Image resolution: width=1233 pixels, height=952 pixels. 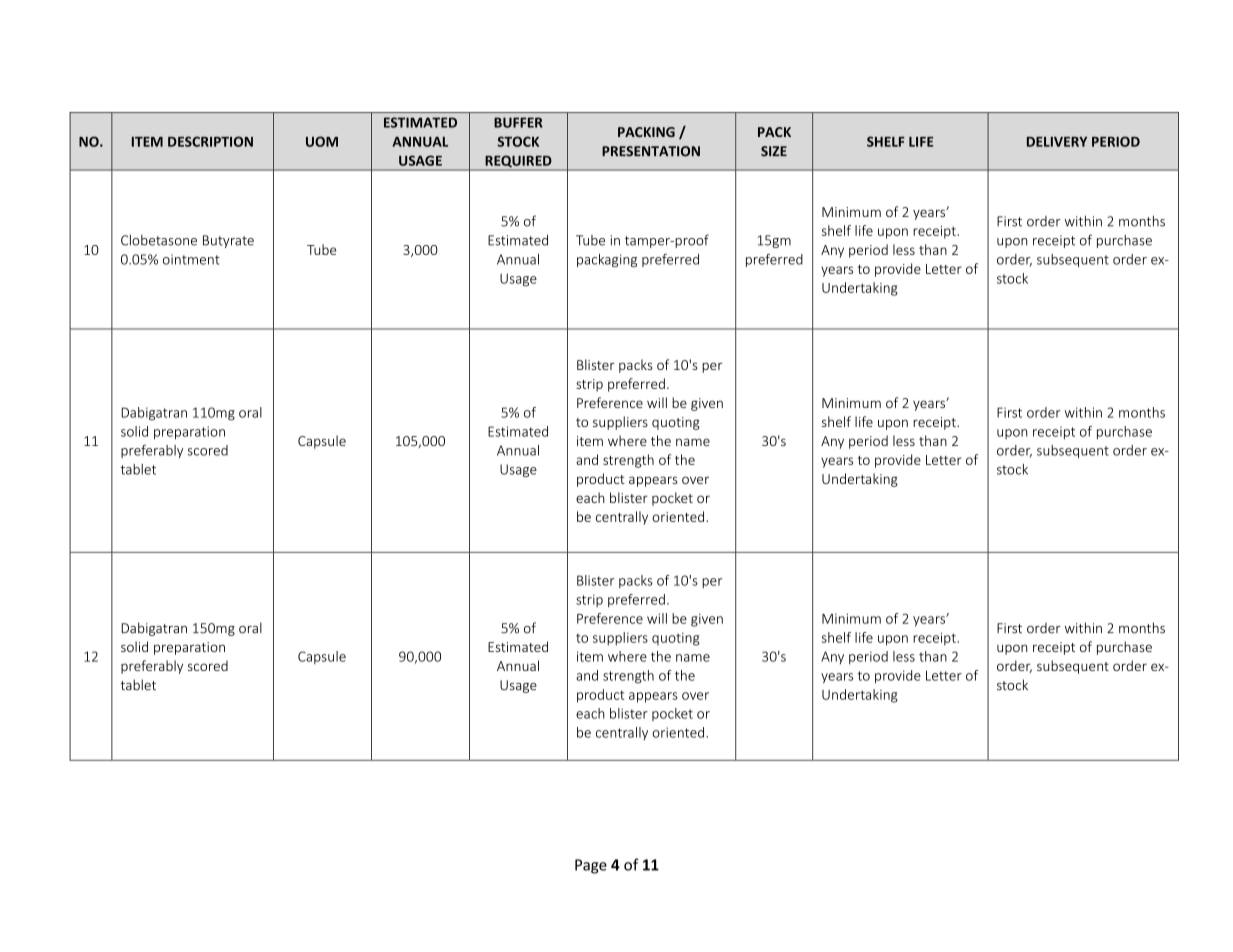 What do you see at coordinates (210, 141) in the screenshot?
I see `DESCRIPTION` at bounding box center [210, 141].
